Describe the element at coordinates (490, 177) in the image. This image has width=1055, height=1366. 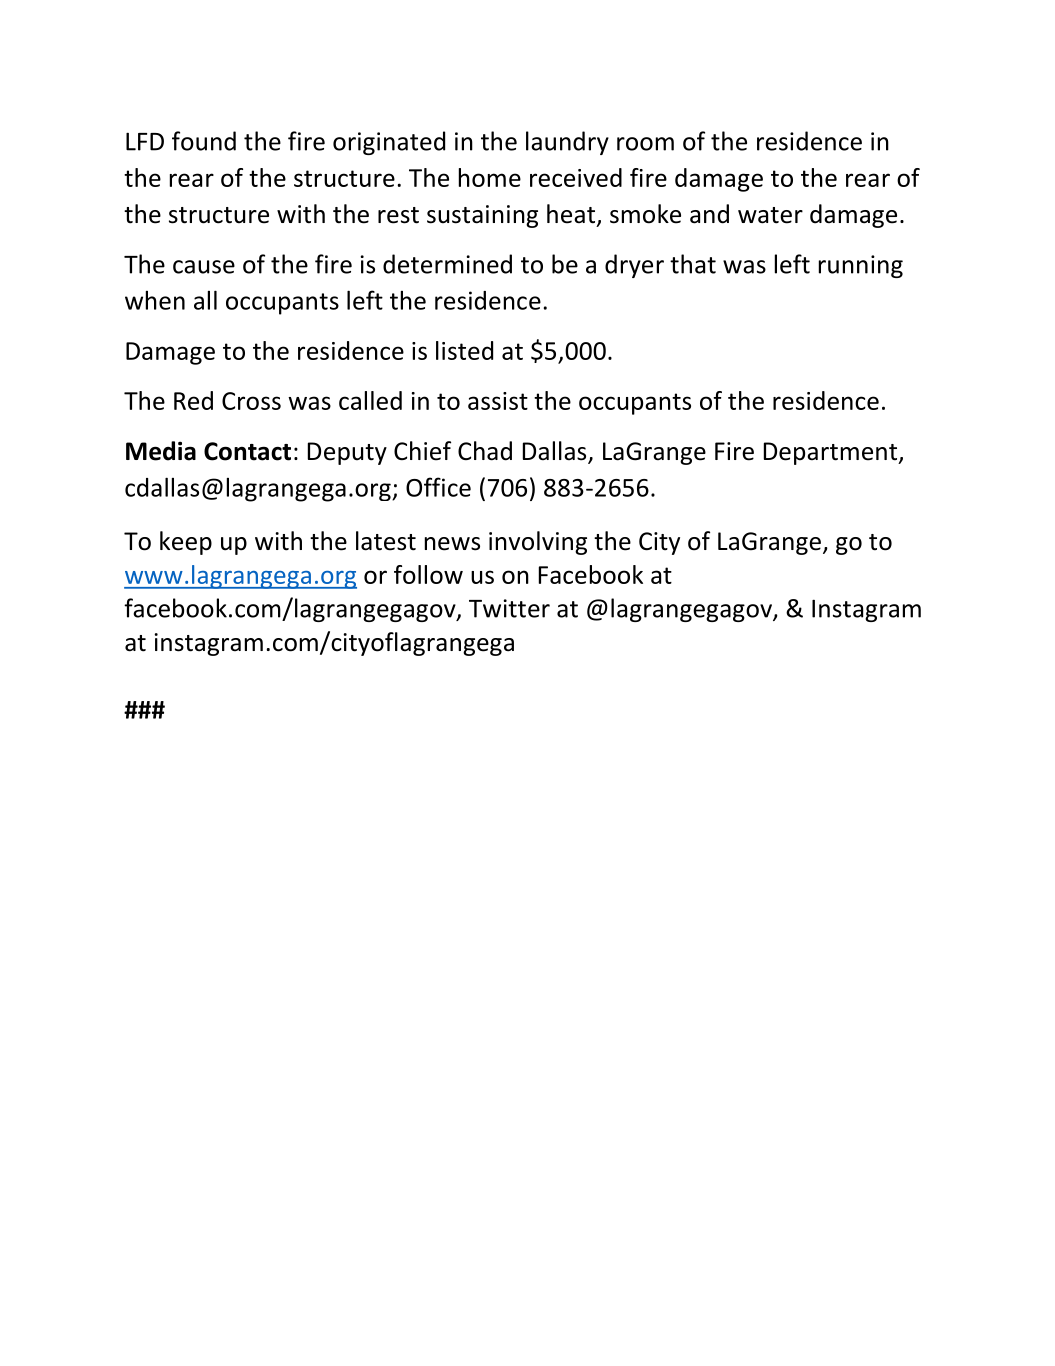
I see `home` at that location.
